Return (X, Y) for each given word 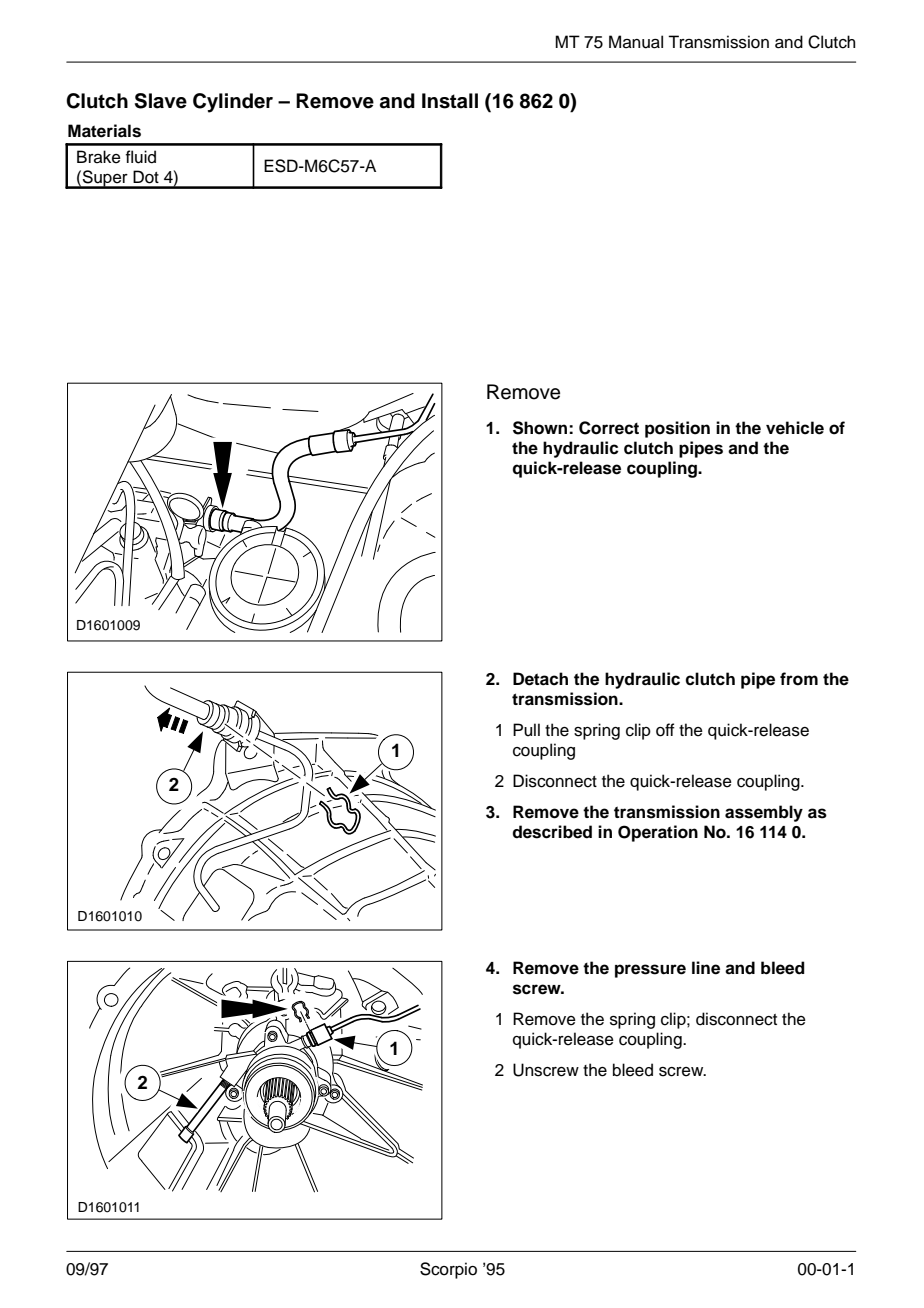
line (706, 968)
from (799, 679)
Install (450, 101)
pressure (650, 971)
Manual (636, 42)
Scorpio (448, 1270)
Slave (161, 101)
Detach (540, 679)
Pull (526, 730)
